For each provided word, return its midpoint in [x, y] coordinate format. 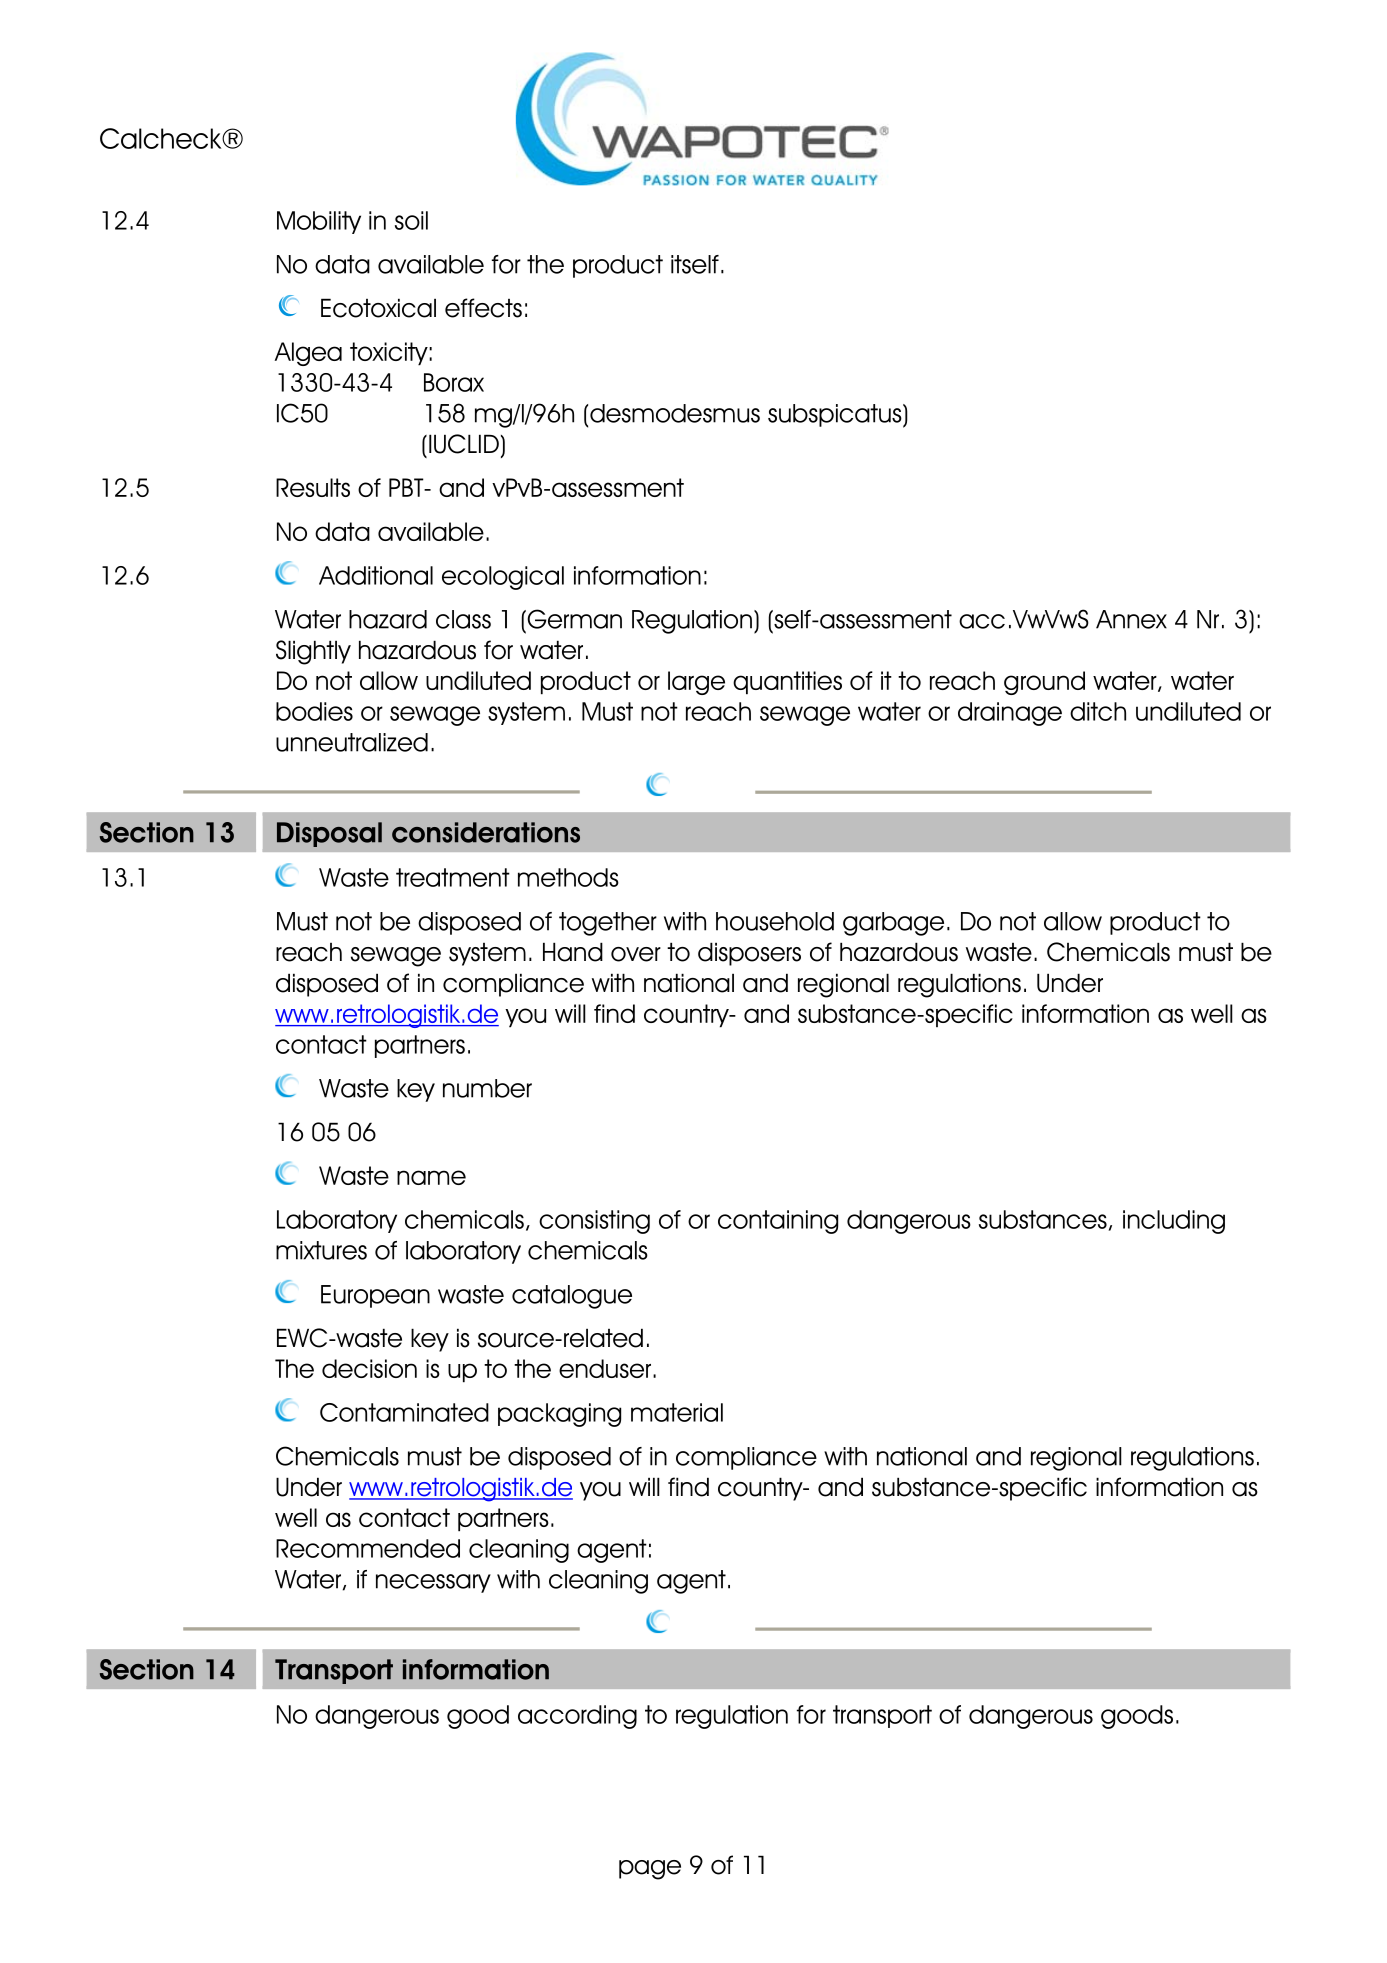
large [696, 683]
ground [1044, 683]
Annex [1131, 619]
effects [483, 308]
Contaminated [404, 1412]
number [487, 1088]
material [677, 1412]
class [463, 619]
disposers [749, 954]
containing [778, 1222]
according [577, 1717]
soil [411, 220]
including [1174, 1222]
